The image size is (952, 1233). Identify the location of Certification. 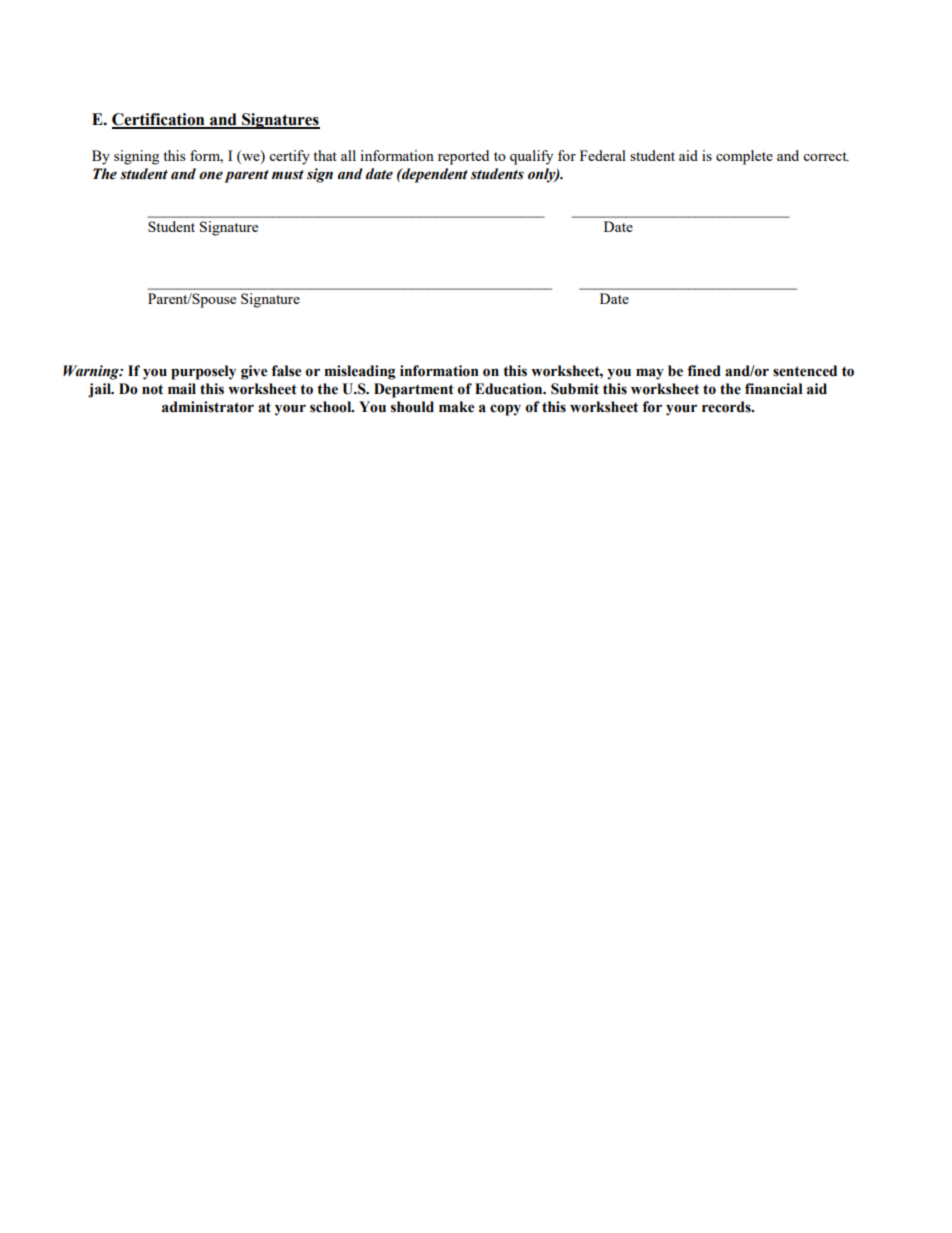
(159, 120).
